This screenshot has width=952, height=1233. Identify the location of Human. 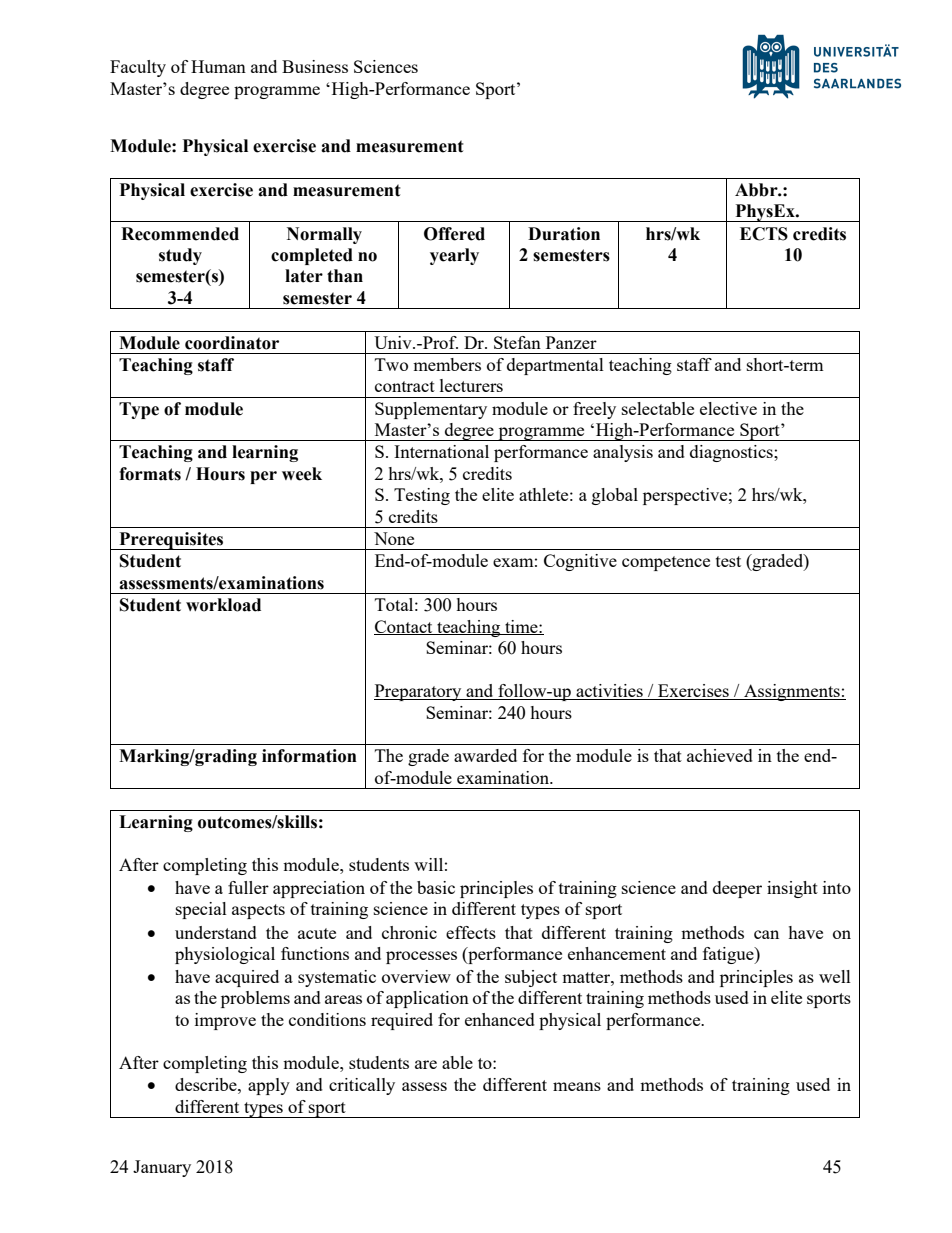
(218, 66).
